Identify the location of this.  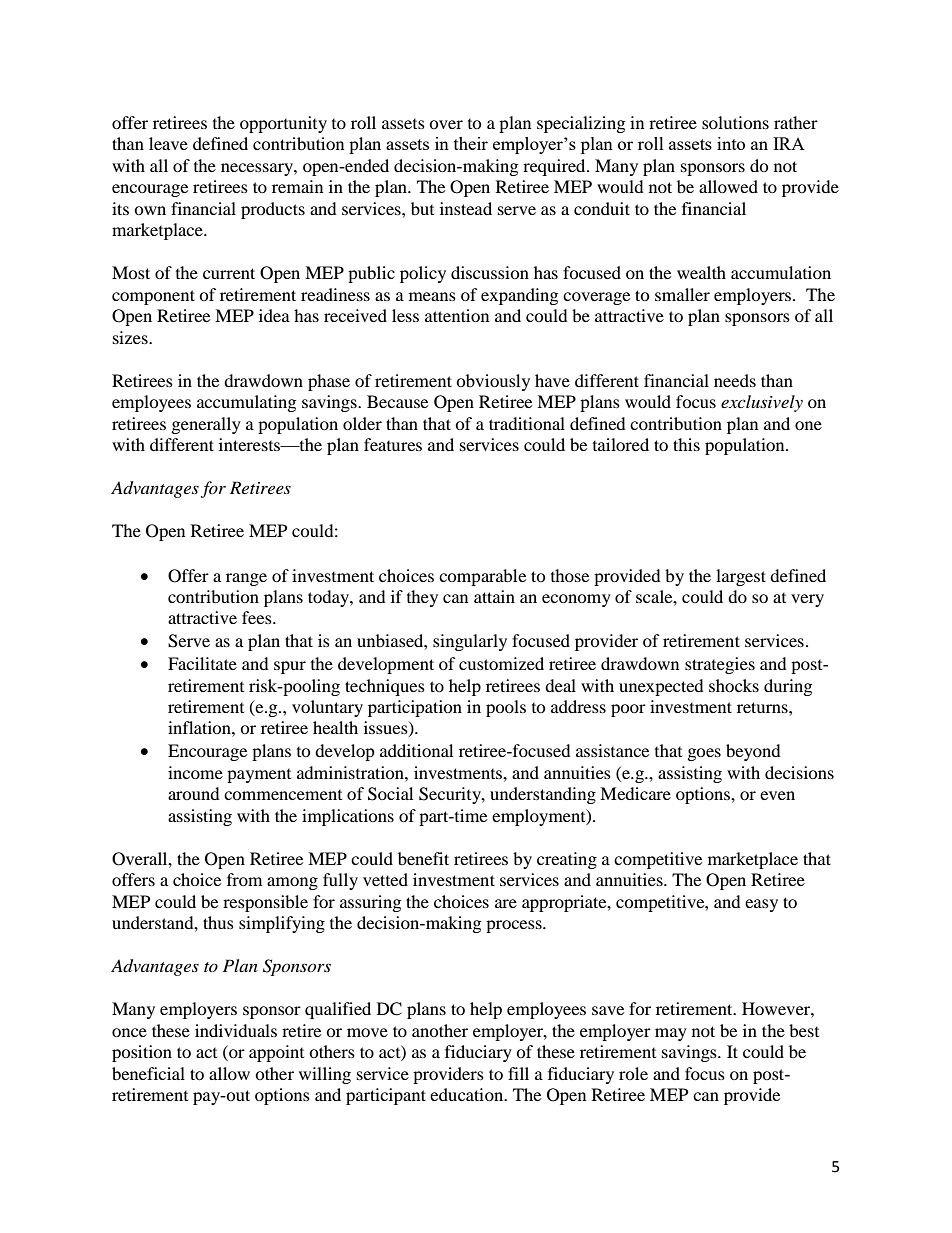
(686, 444).
